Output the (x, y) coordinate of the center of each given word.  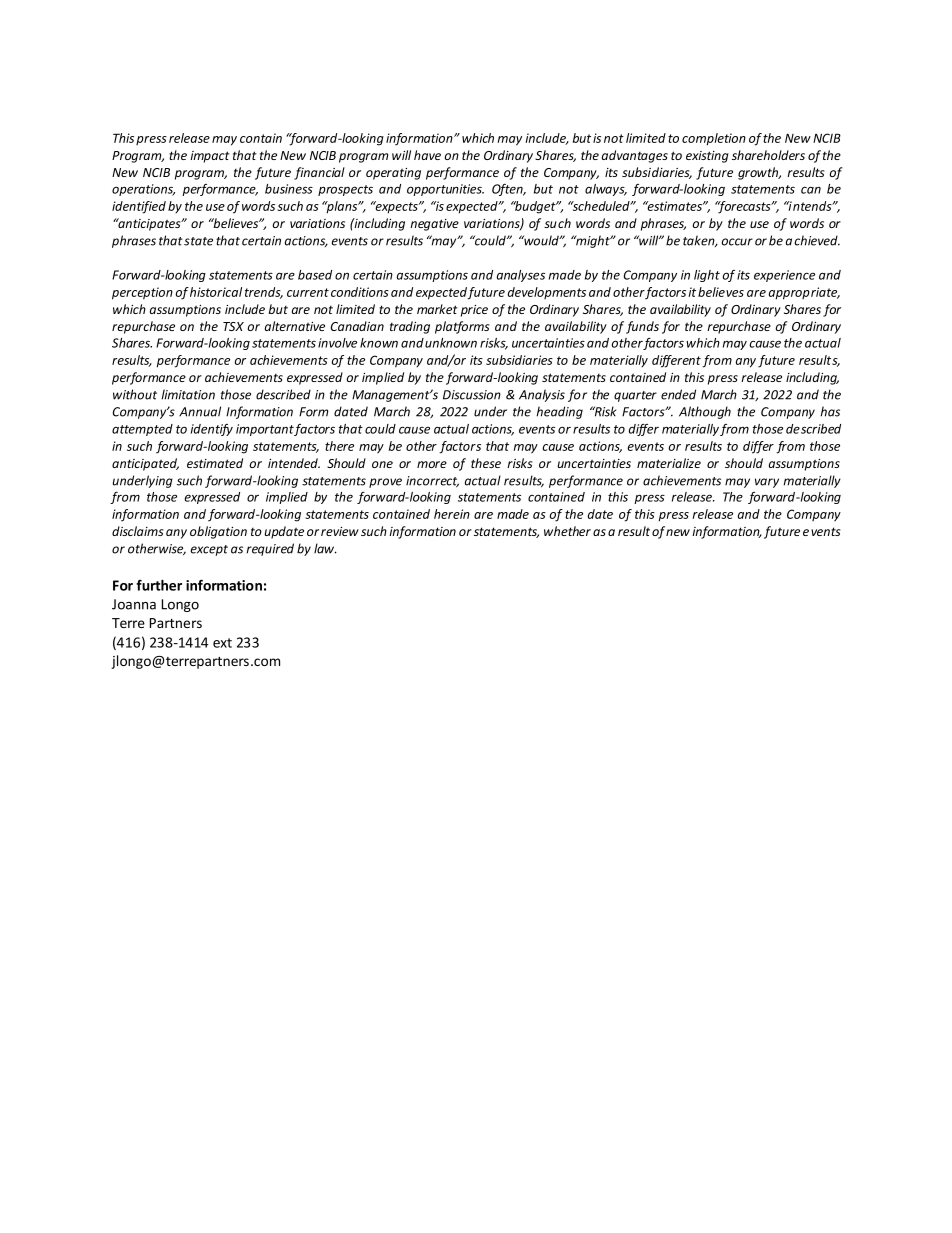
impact (210, 157)
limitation (188, 394)
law (325, 548)
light (707, 276)
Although (705, 412)
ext (222, 643)
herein (452, 514)
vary (767, 483)
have (427, 155)
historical (216, 292)
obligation (218, 532)
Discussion (472, 395)
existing (707, 157)
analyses (521, 276)
